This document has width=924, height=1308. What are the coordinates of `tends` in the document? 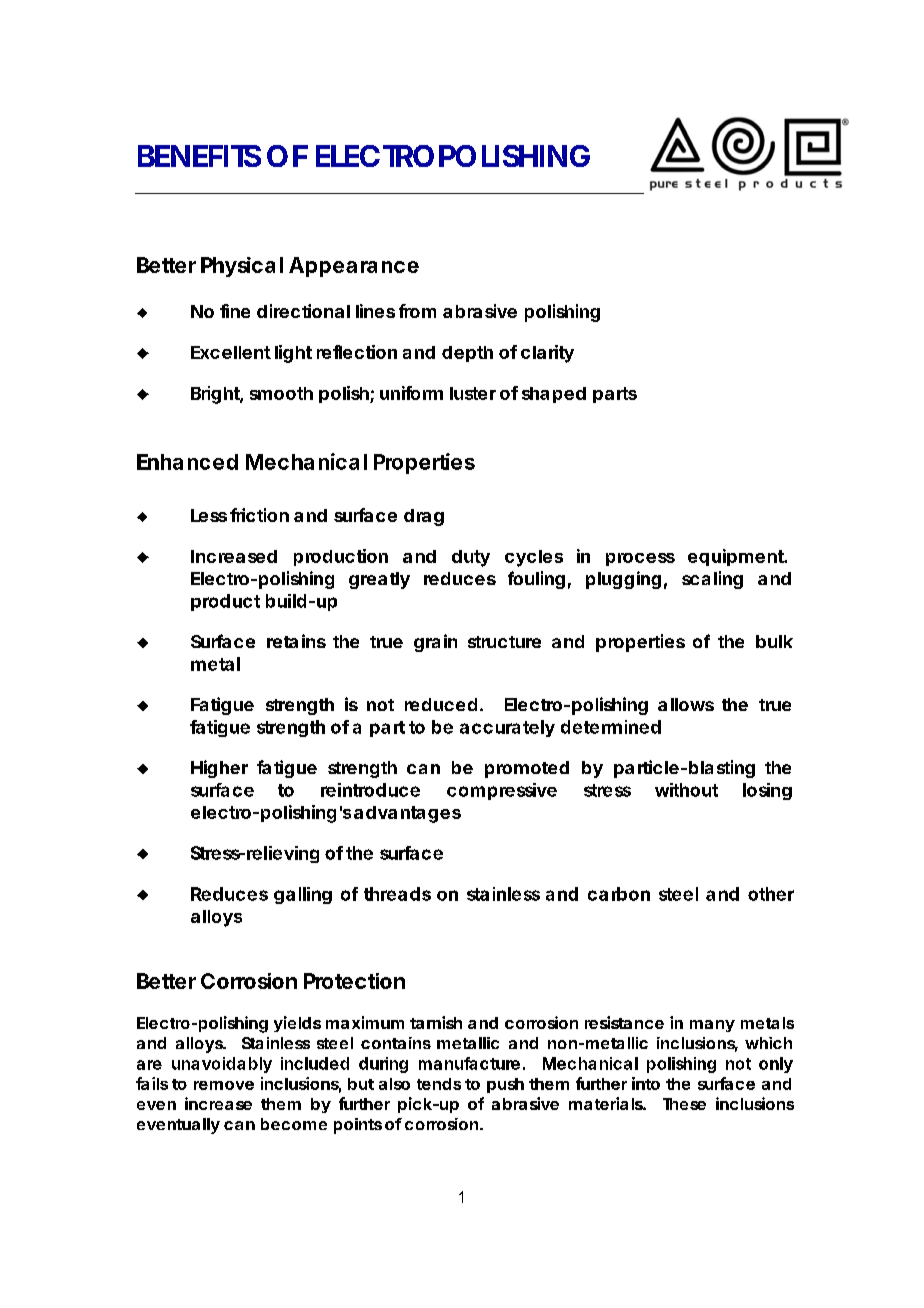 It's located at (439, 1084).
